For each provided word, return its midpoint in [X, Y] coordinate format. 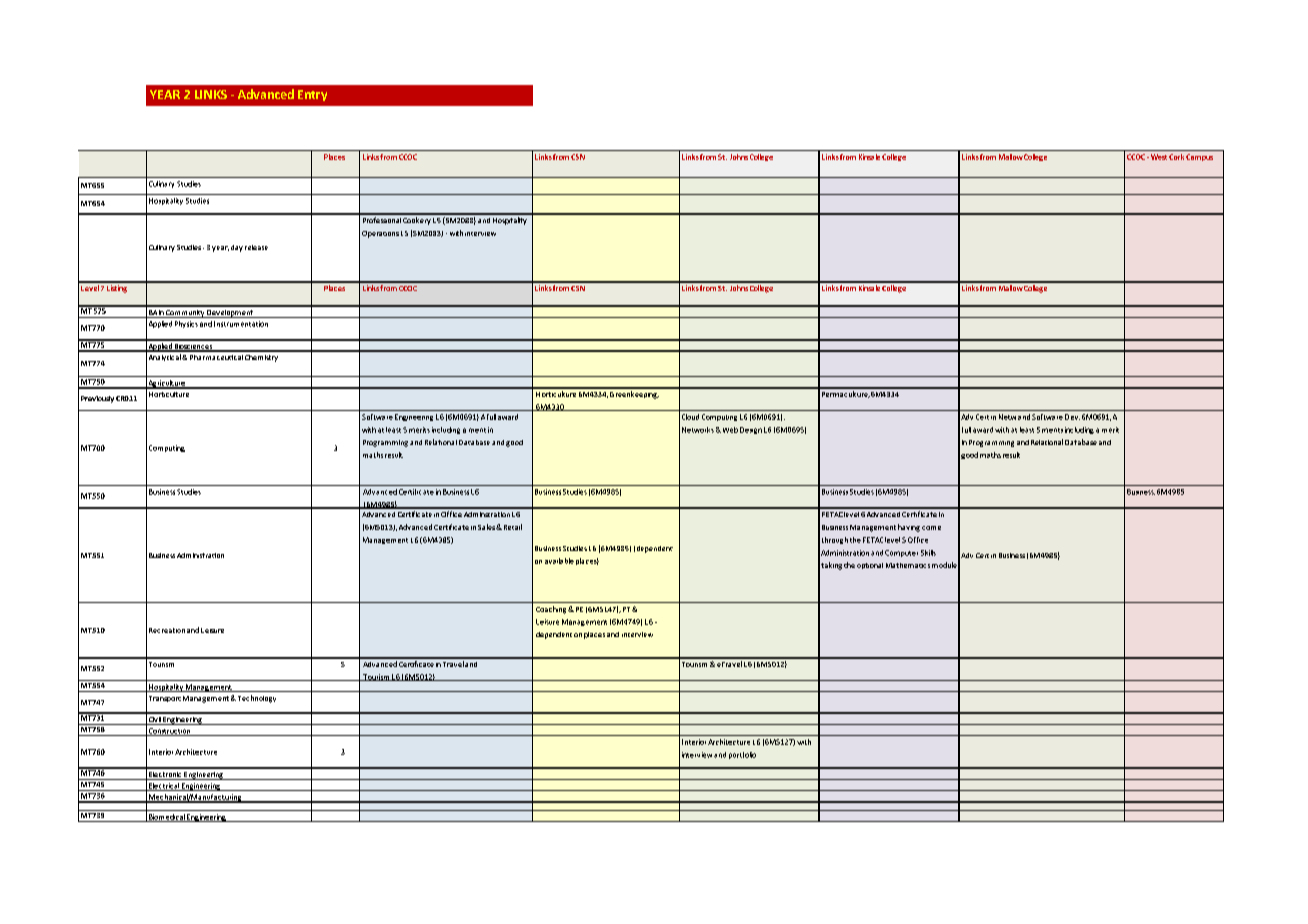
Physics [186, 324]
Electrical [164, 787]
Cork [1176, 157]
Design [751, 430]
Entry [312, 95]
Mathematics [908, 565]
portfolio [742, 755]
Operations [380, 234]
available [559, 561]
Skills [928, 553]
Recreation [167, 630]
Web [729, 430]
